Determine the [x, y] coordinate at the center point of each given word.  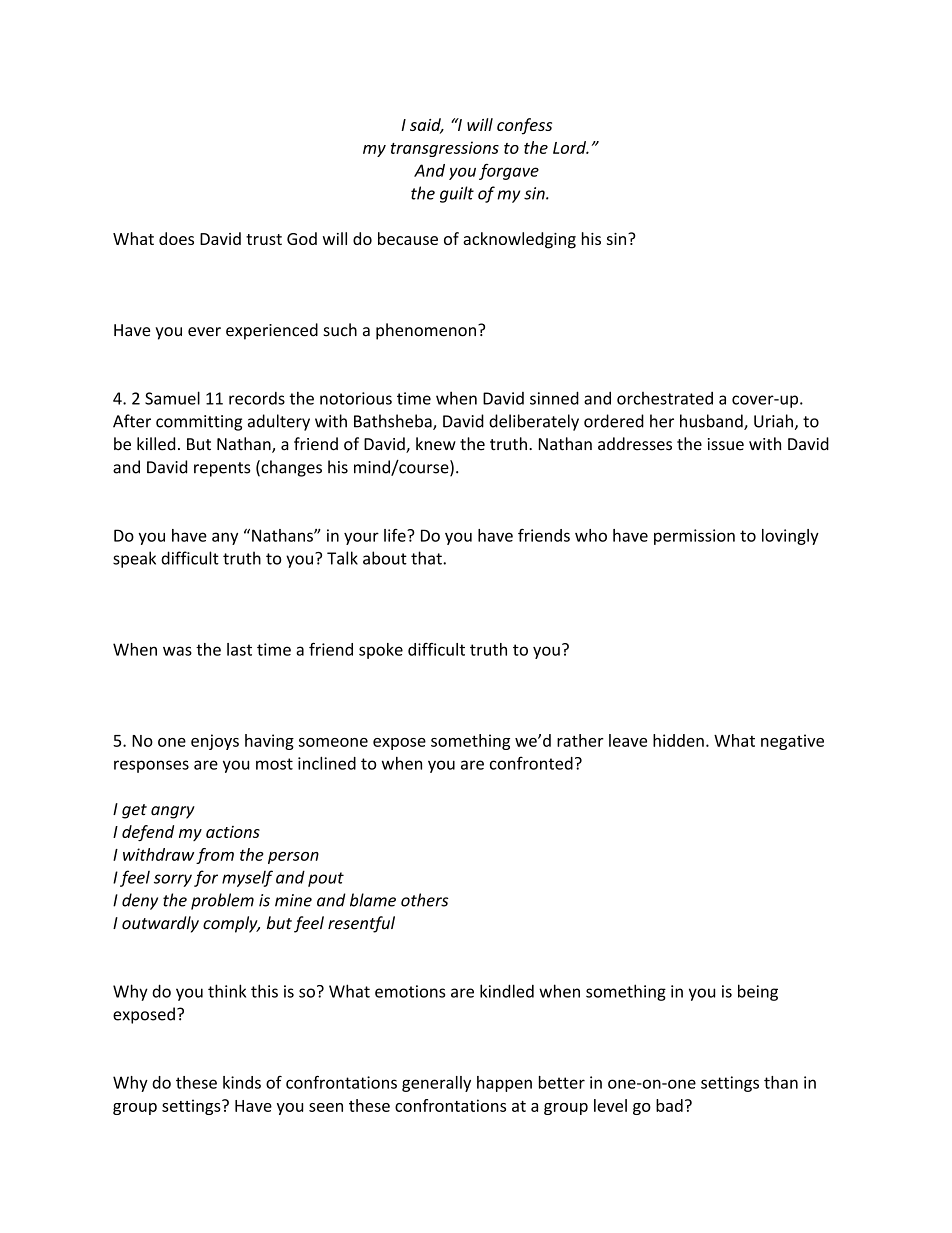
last [239, 649]
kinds [242, 1082]
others [424, 900]
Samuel [172, 398]
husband [712, 422]
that [427, 558]
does [176, 238]
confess [524, 126]
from [215, 856]
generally [436, 1084]
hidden [678, 740]
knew [436, 444]
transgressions [445, 149]
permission [694, 537]
